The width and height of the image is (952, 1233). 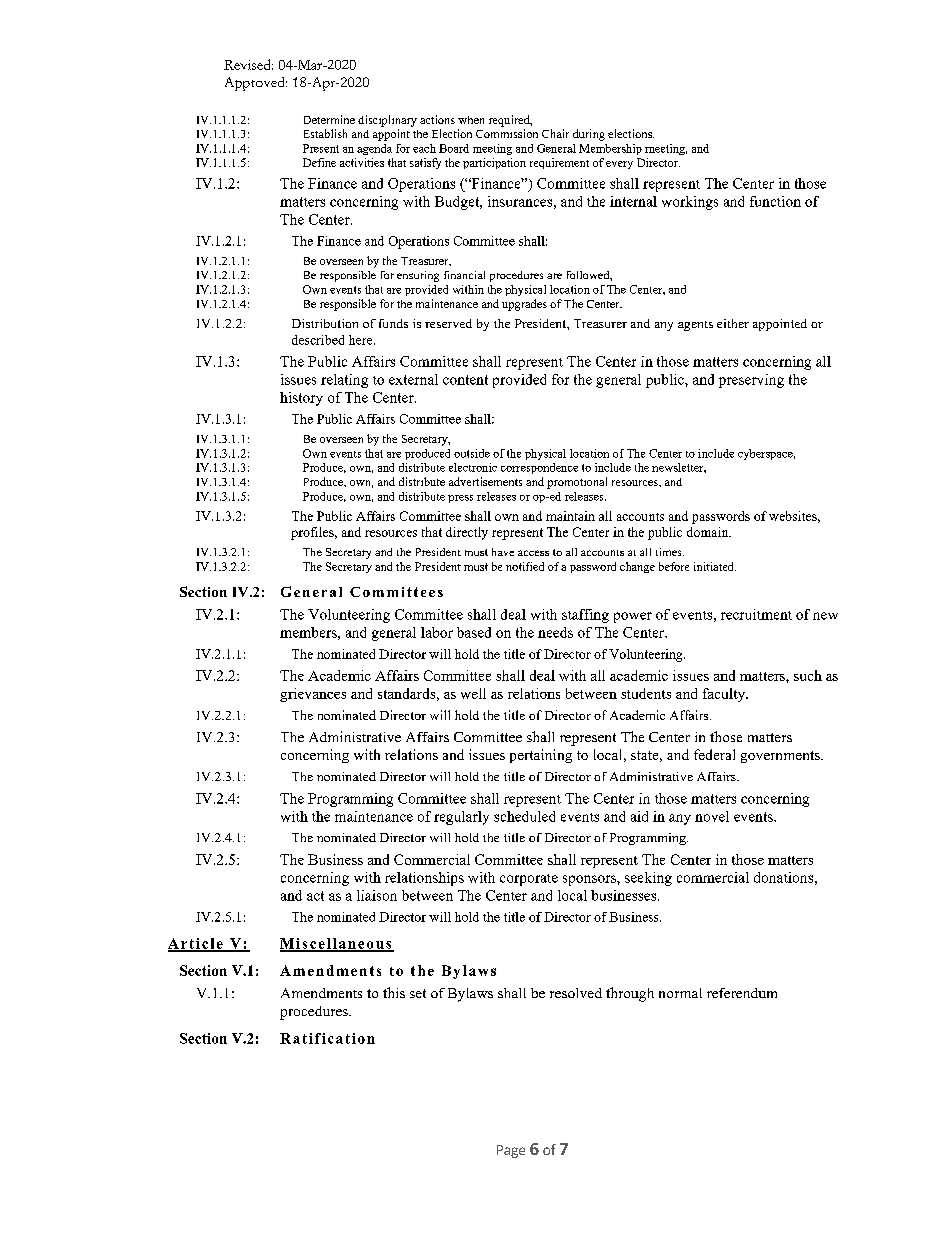 What do you see at coordinates (533, 553) in the image?
I see `access` at bounding box center [533, 553].
